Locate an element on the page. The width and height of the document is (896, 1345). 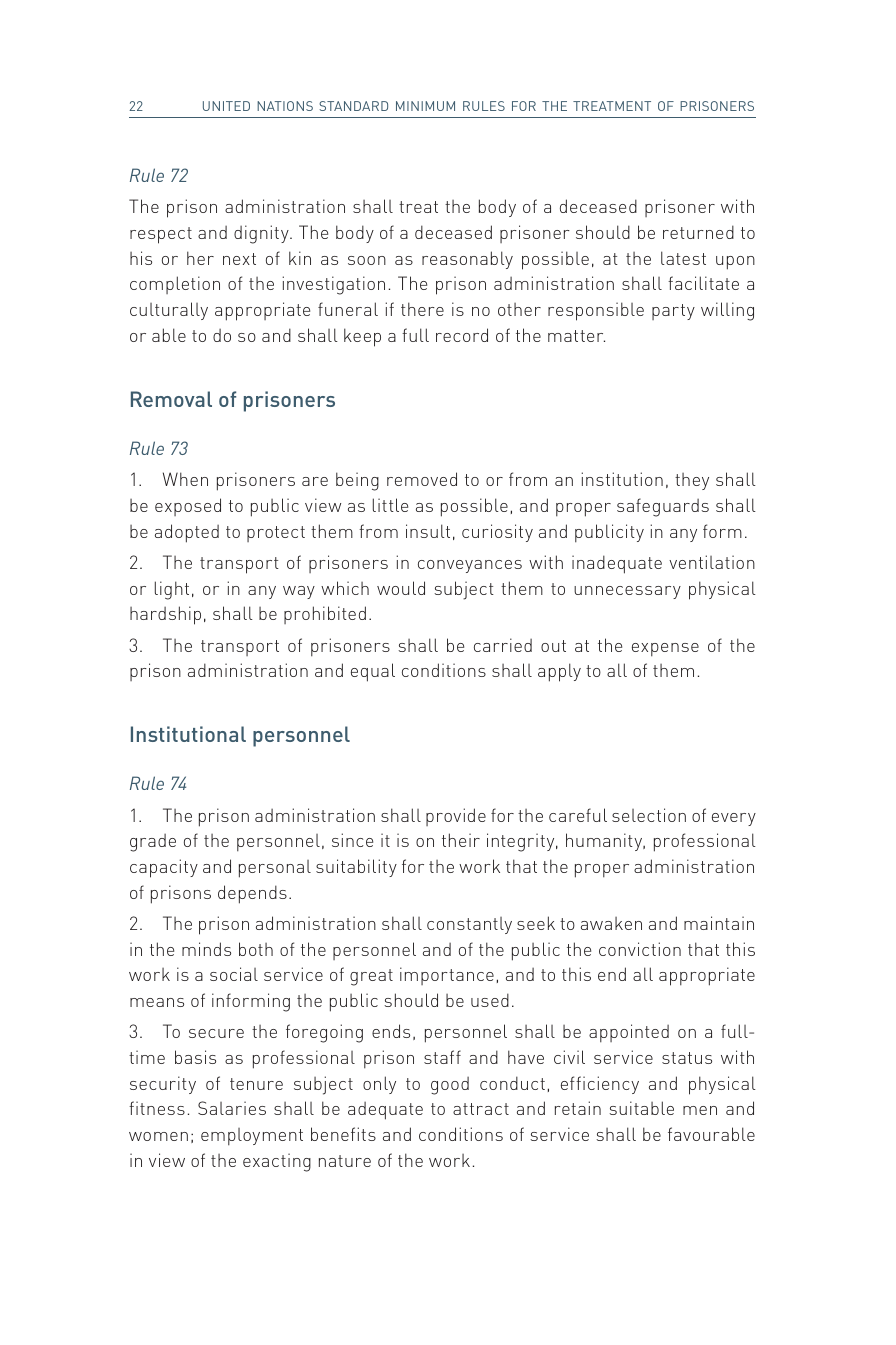
returned is located at coordinates (698, 232).
